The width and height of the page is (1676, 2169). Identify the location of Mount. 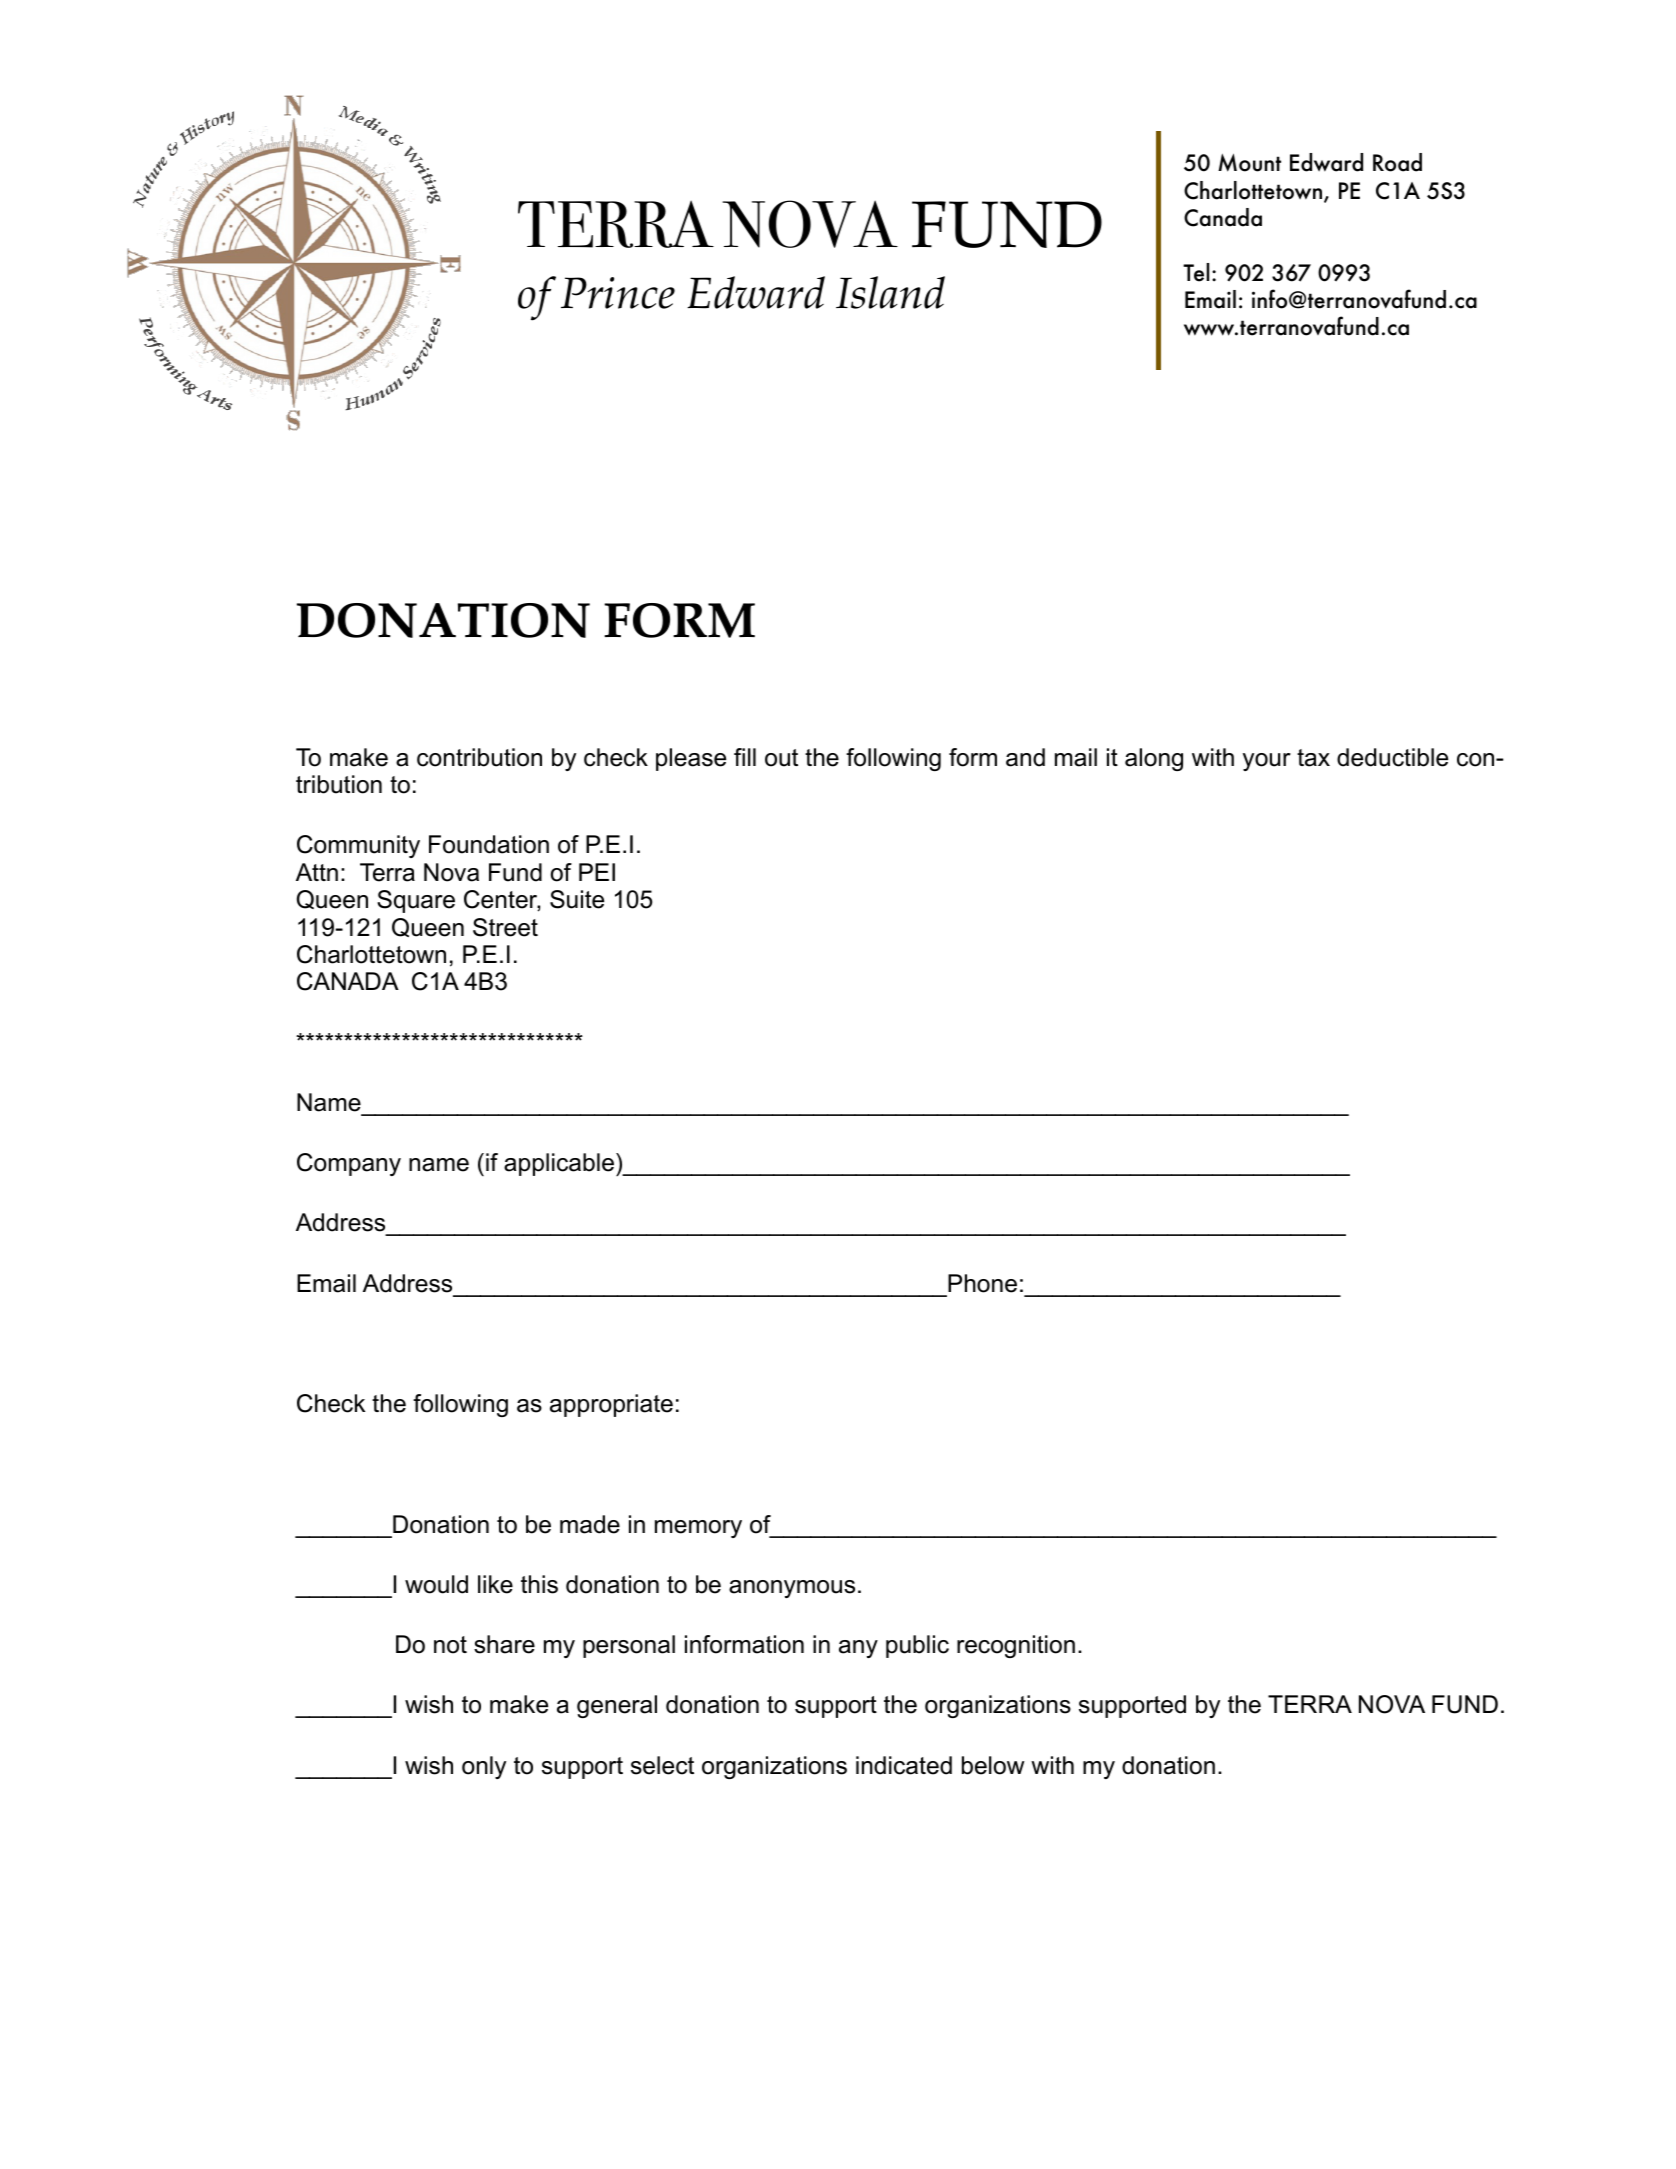
(1249, 163).
